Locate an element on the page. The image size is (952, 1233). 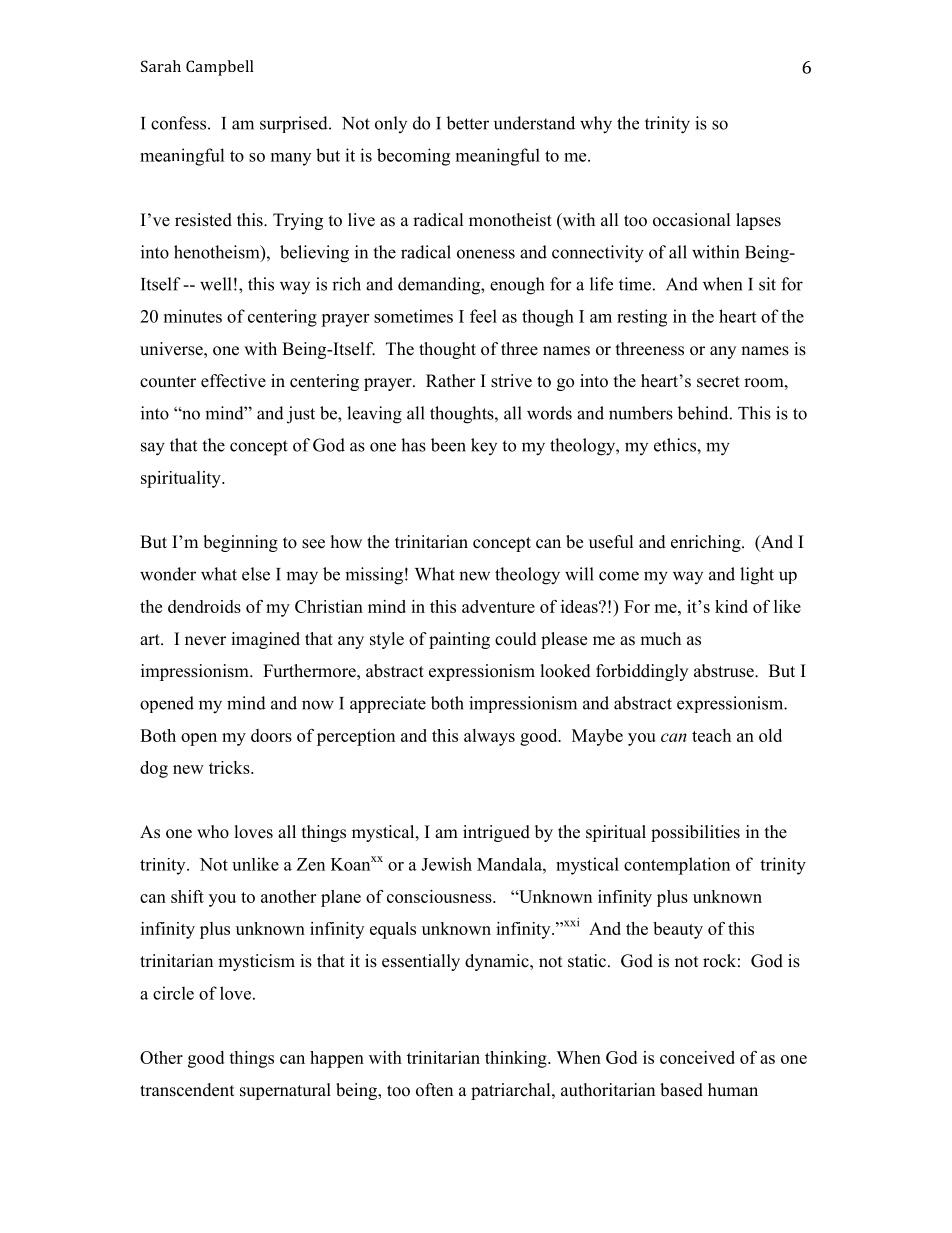
better is located at coordinates (467, 123).
